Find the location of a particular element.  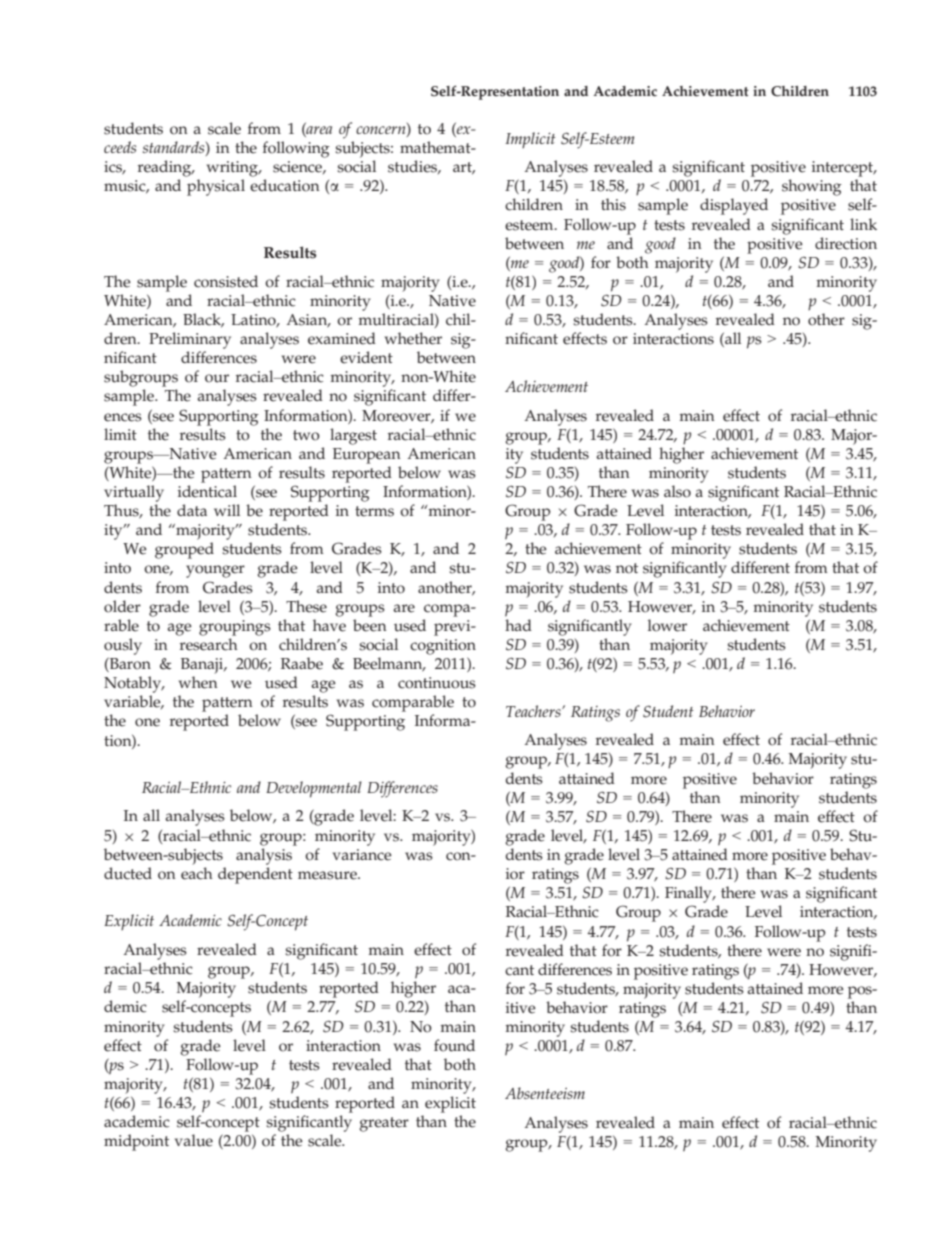

lower is located at coordinates (667, 625).
